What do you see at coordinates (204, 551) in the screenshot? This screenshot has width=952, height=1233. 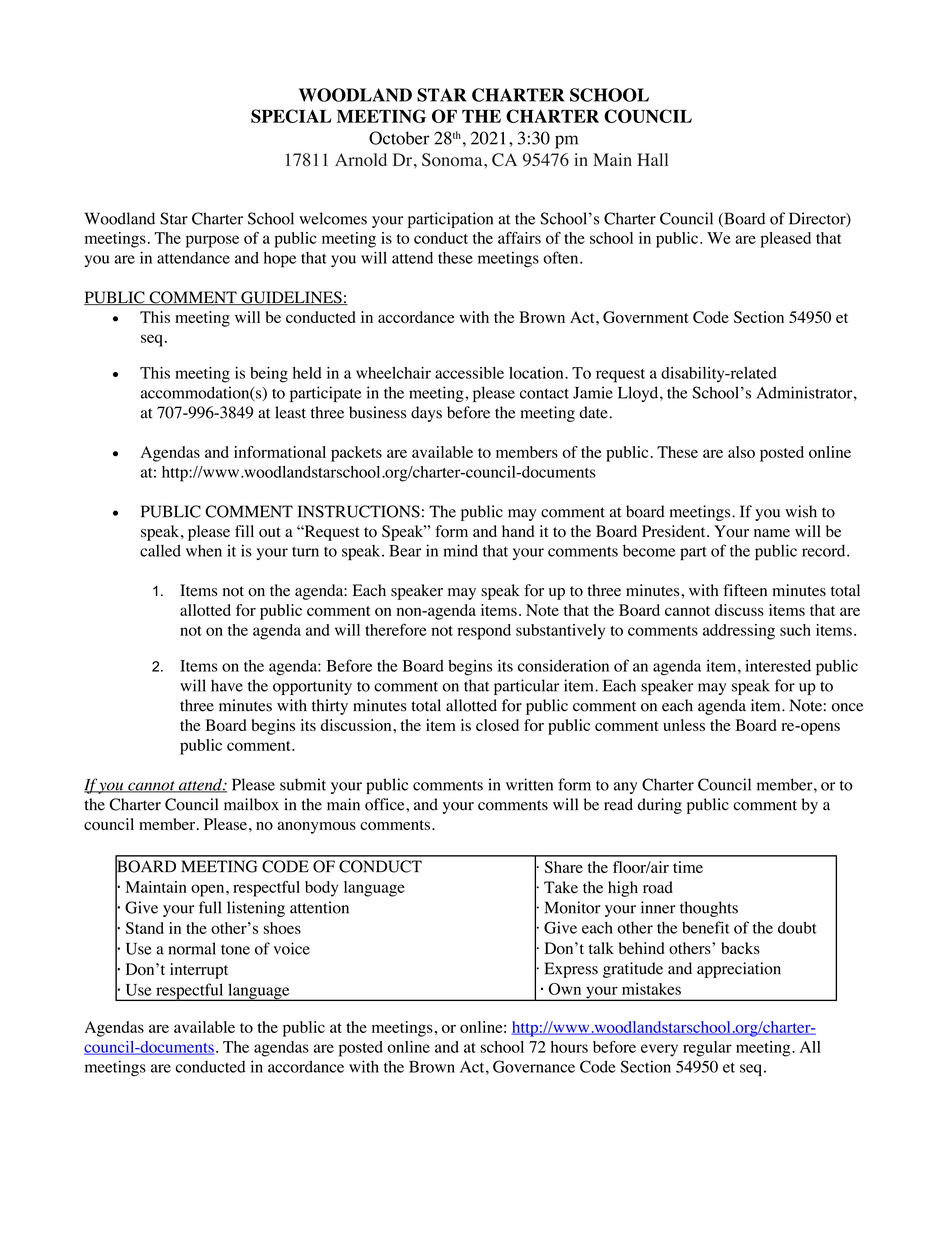 I see `when` at bounding box center [204, 551].
